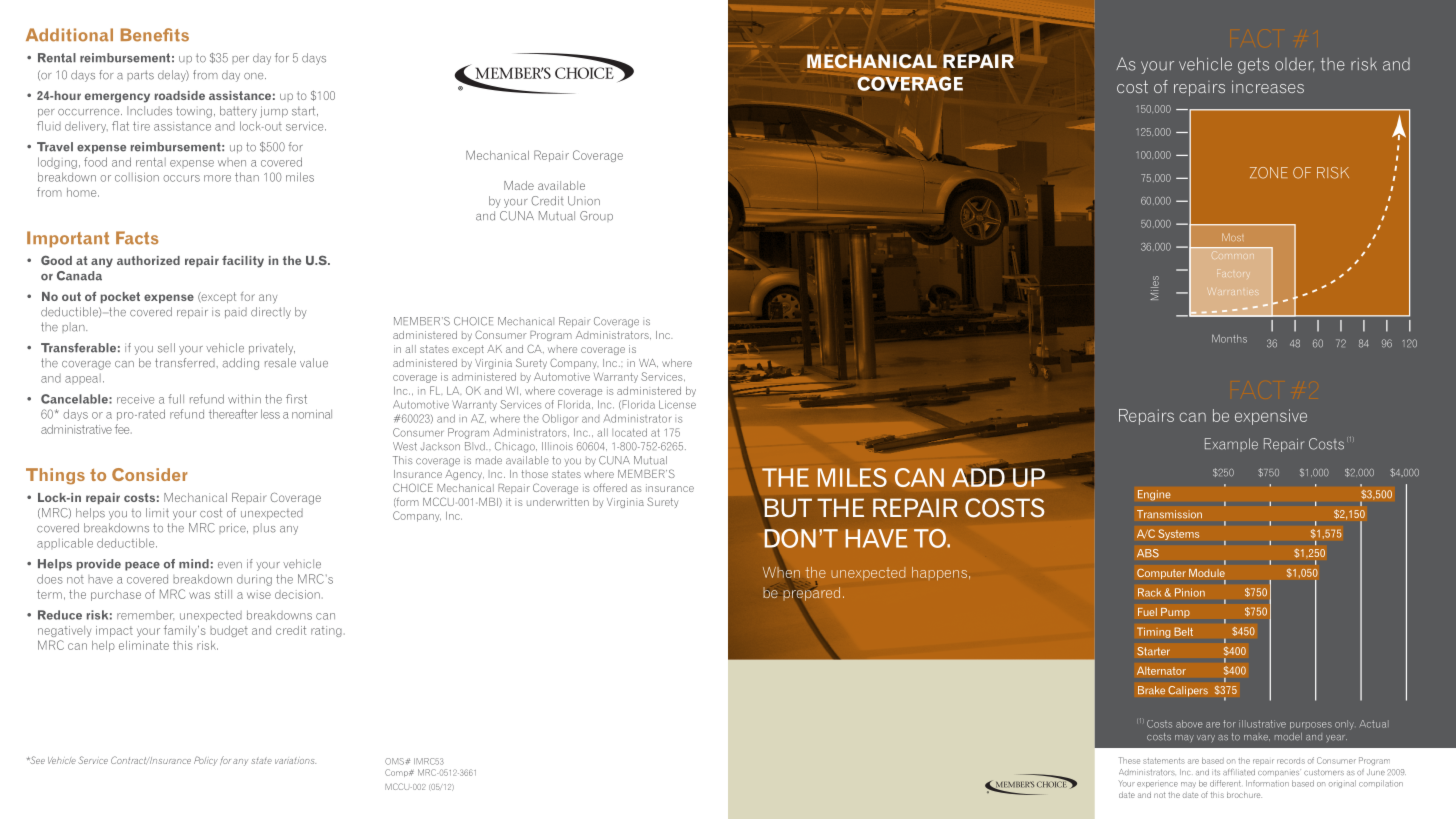 The width and height of the document is (1456, 819). I want to click on gets, so click(1253, 66).
